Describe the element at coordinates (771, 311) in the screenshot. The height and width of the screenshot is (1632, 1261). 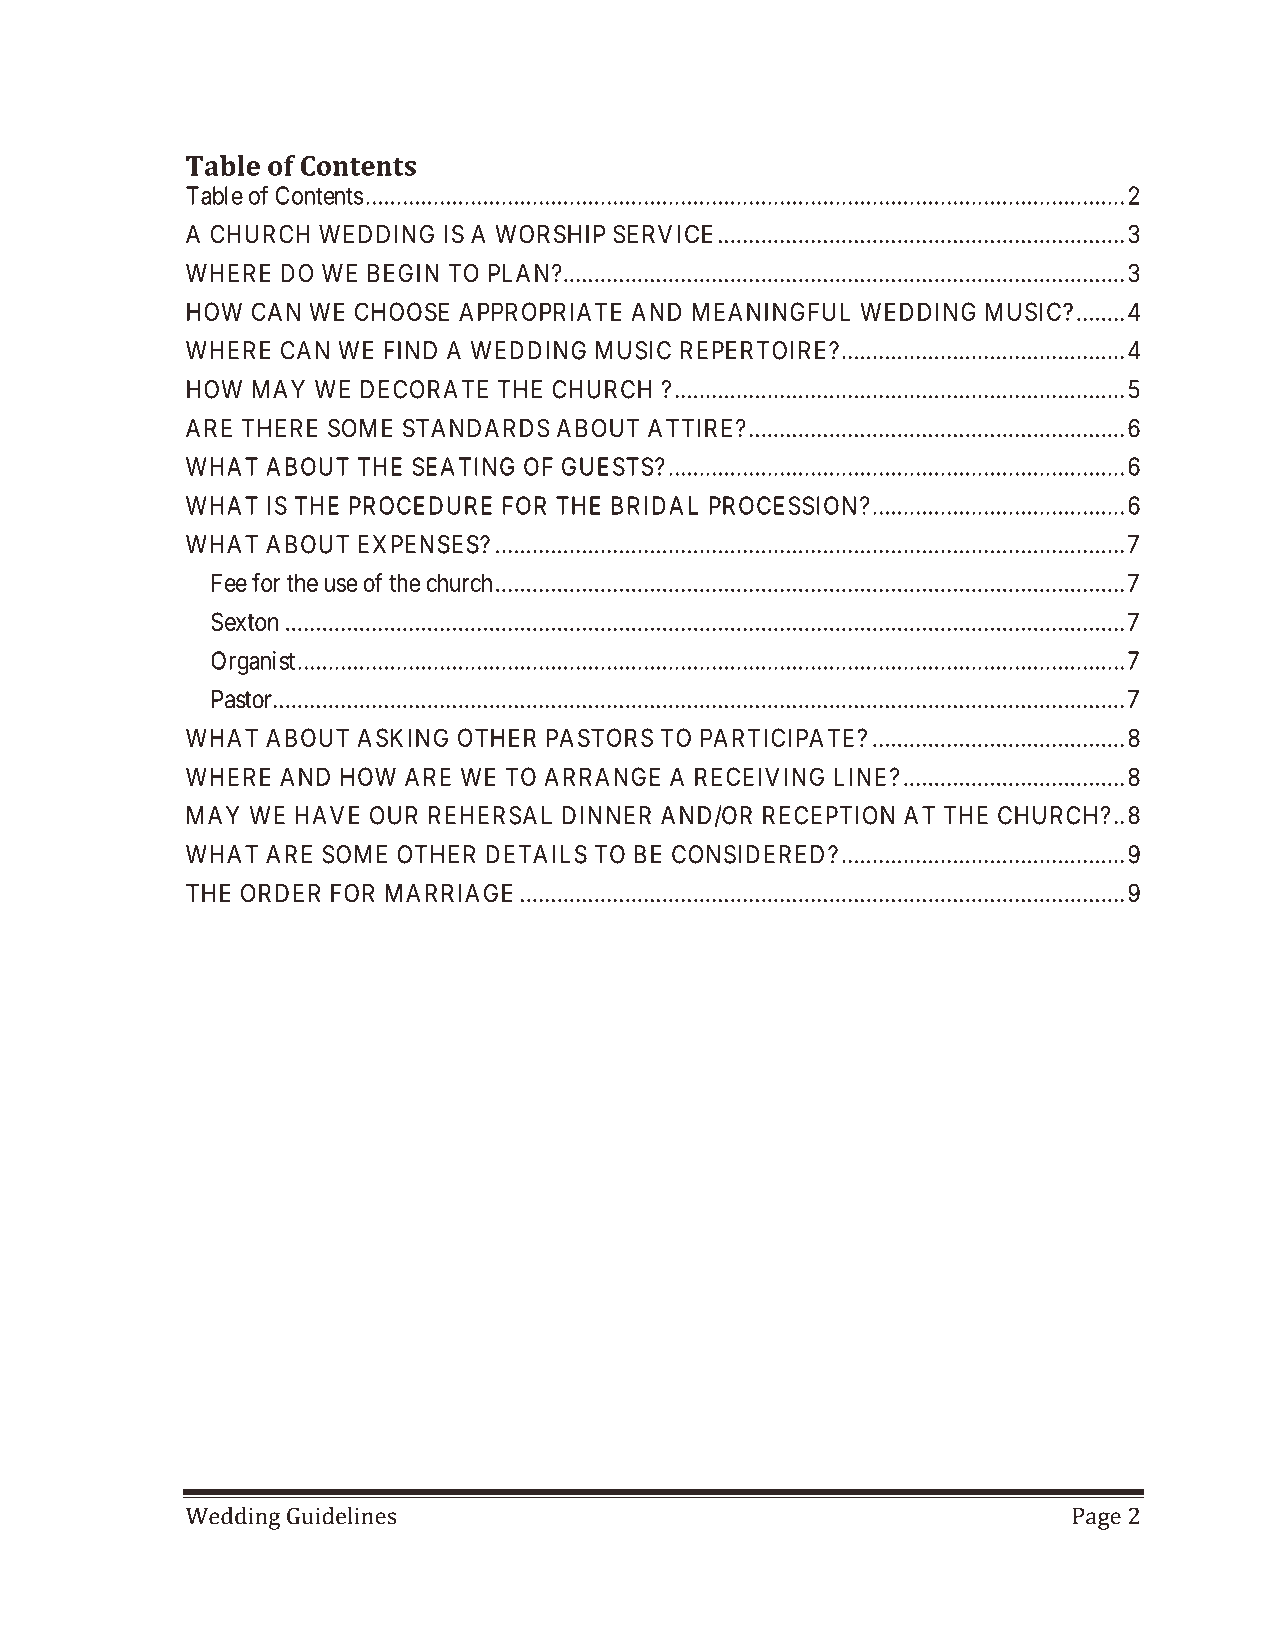
I see `MEANINGFUL` at that location.
